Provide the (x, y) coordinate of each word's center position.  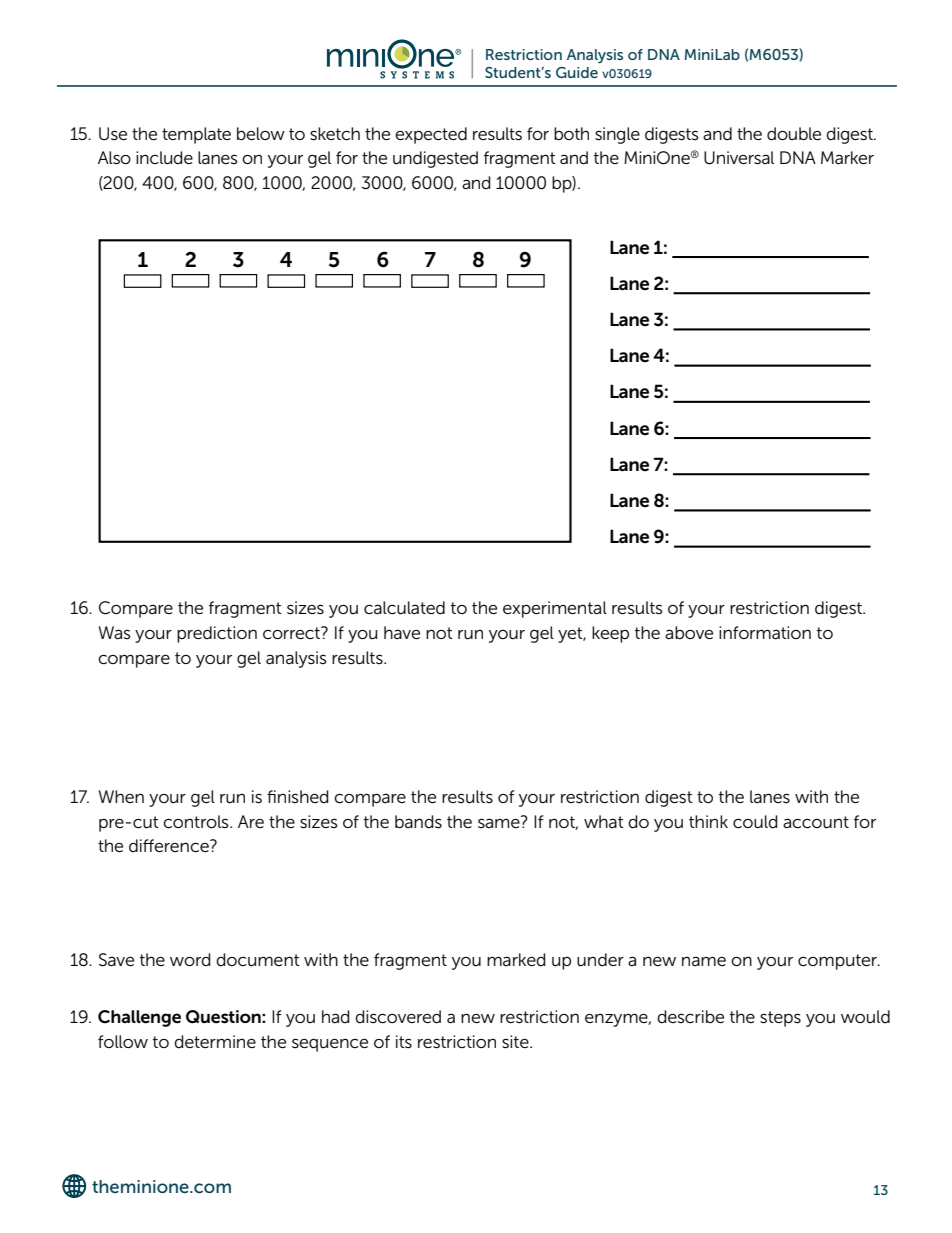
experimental (555, 609)
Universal (739, 158)
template (196, 135)
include (164, 158)
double (794, 134)
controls (197, 822)
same (500, 822)
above (689, 632)
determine (215, 1042)
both (571, 133)
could (755, 822)
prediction (217, 634)
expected (431, 135)
